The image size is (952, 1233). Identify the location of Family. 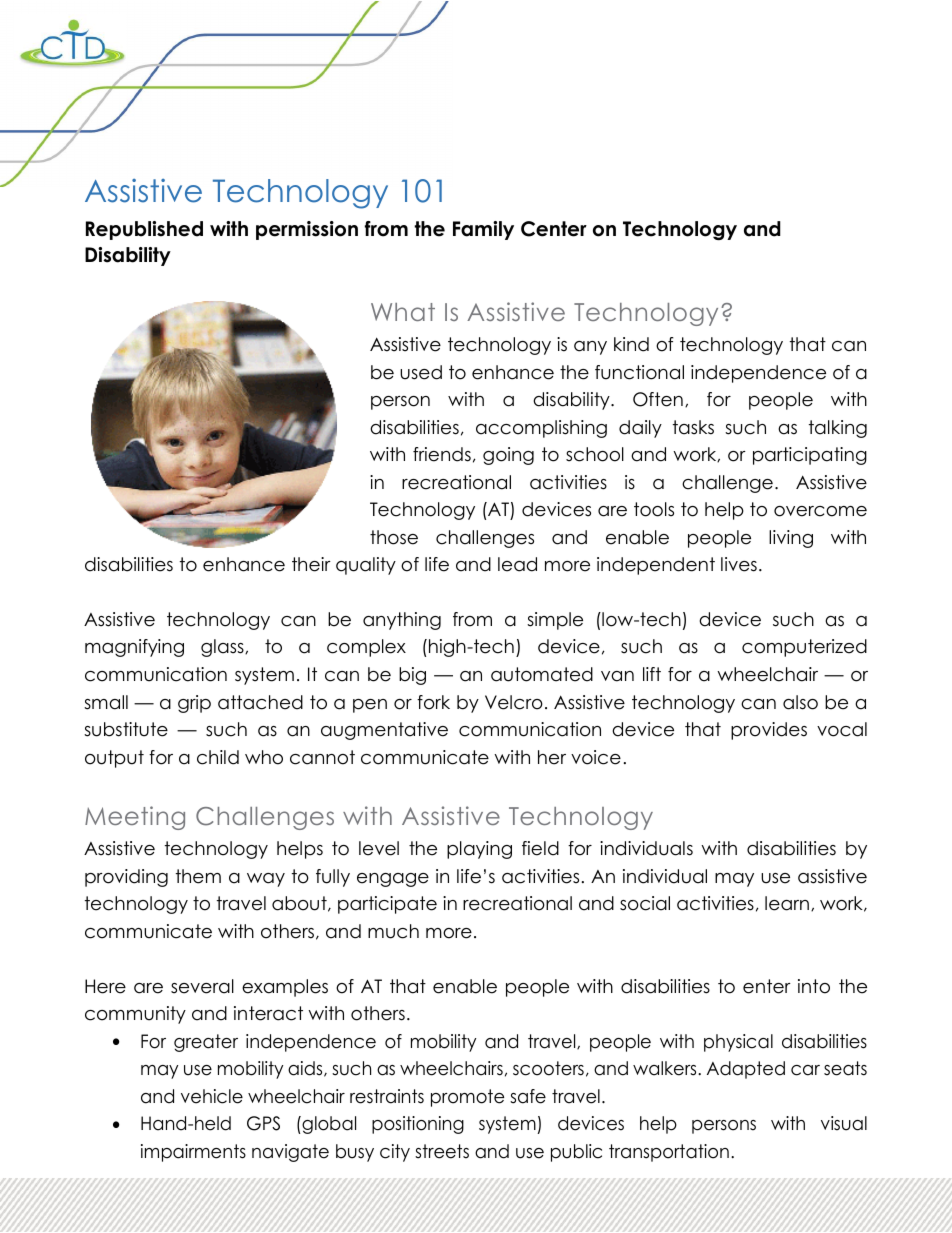
(483, 230).
